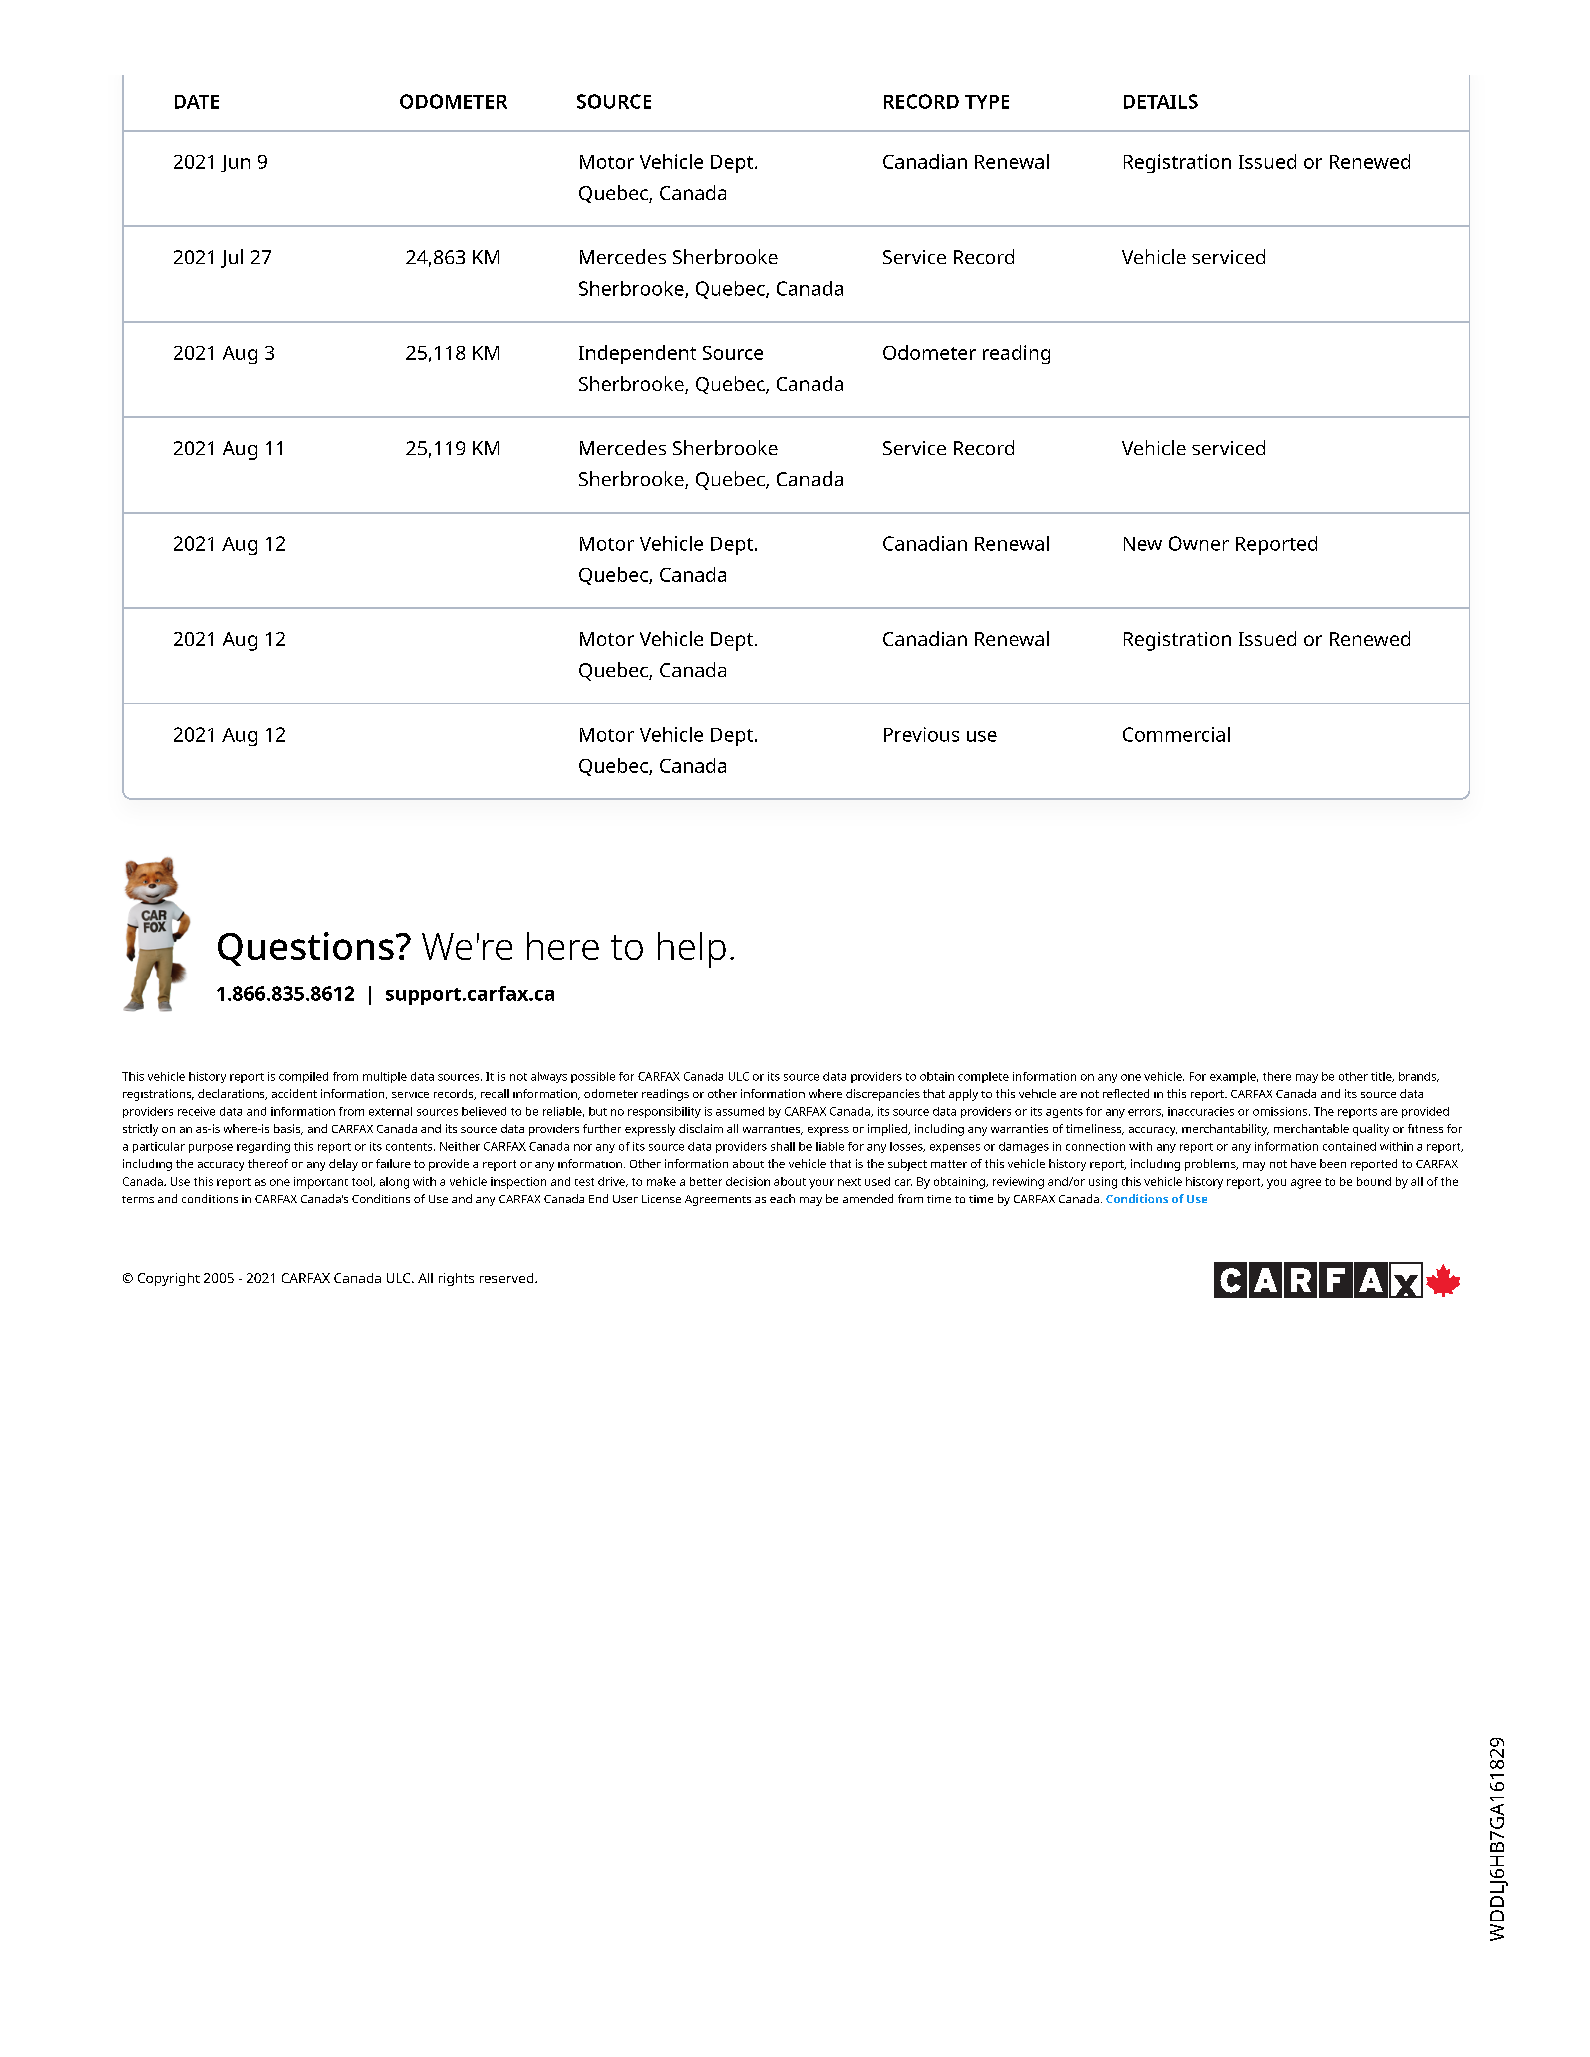 This screenshot has height=2057, width=1590. I want to click on Previous, so click(921, 734).
